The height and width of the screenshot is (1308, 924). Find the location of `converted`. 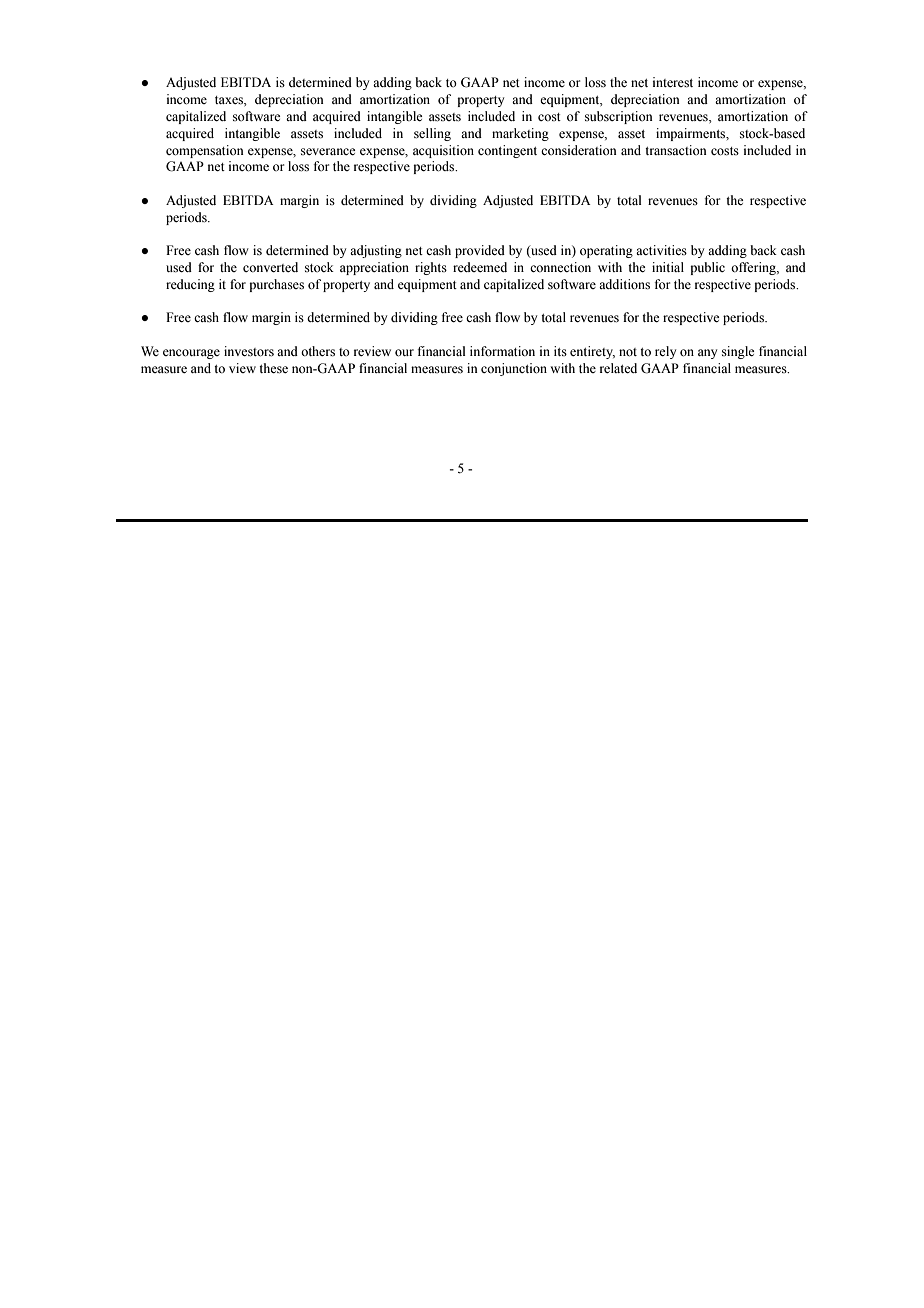

converted is located at coordinates (270, 267).
